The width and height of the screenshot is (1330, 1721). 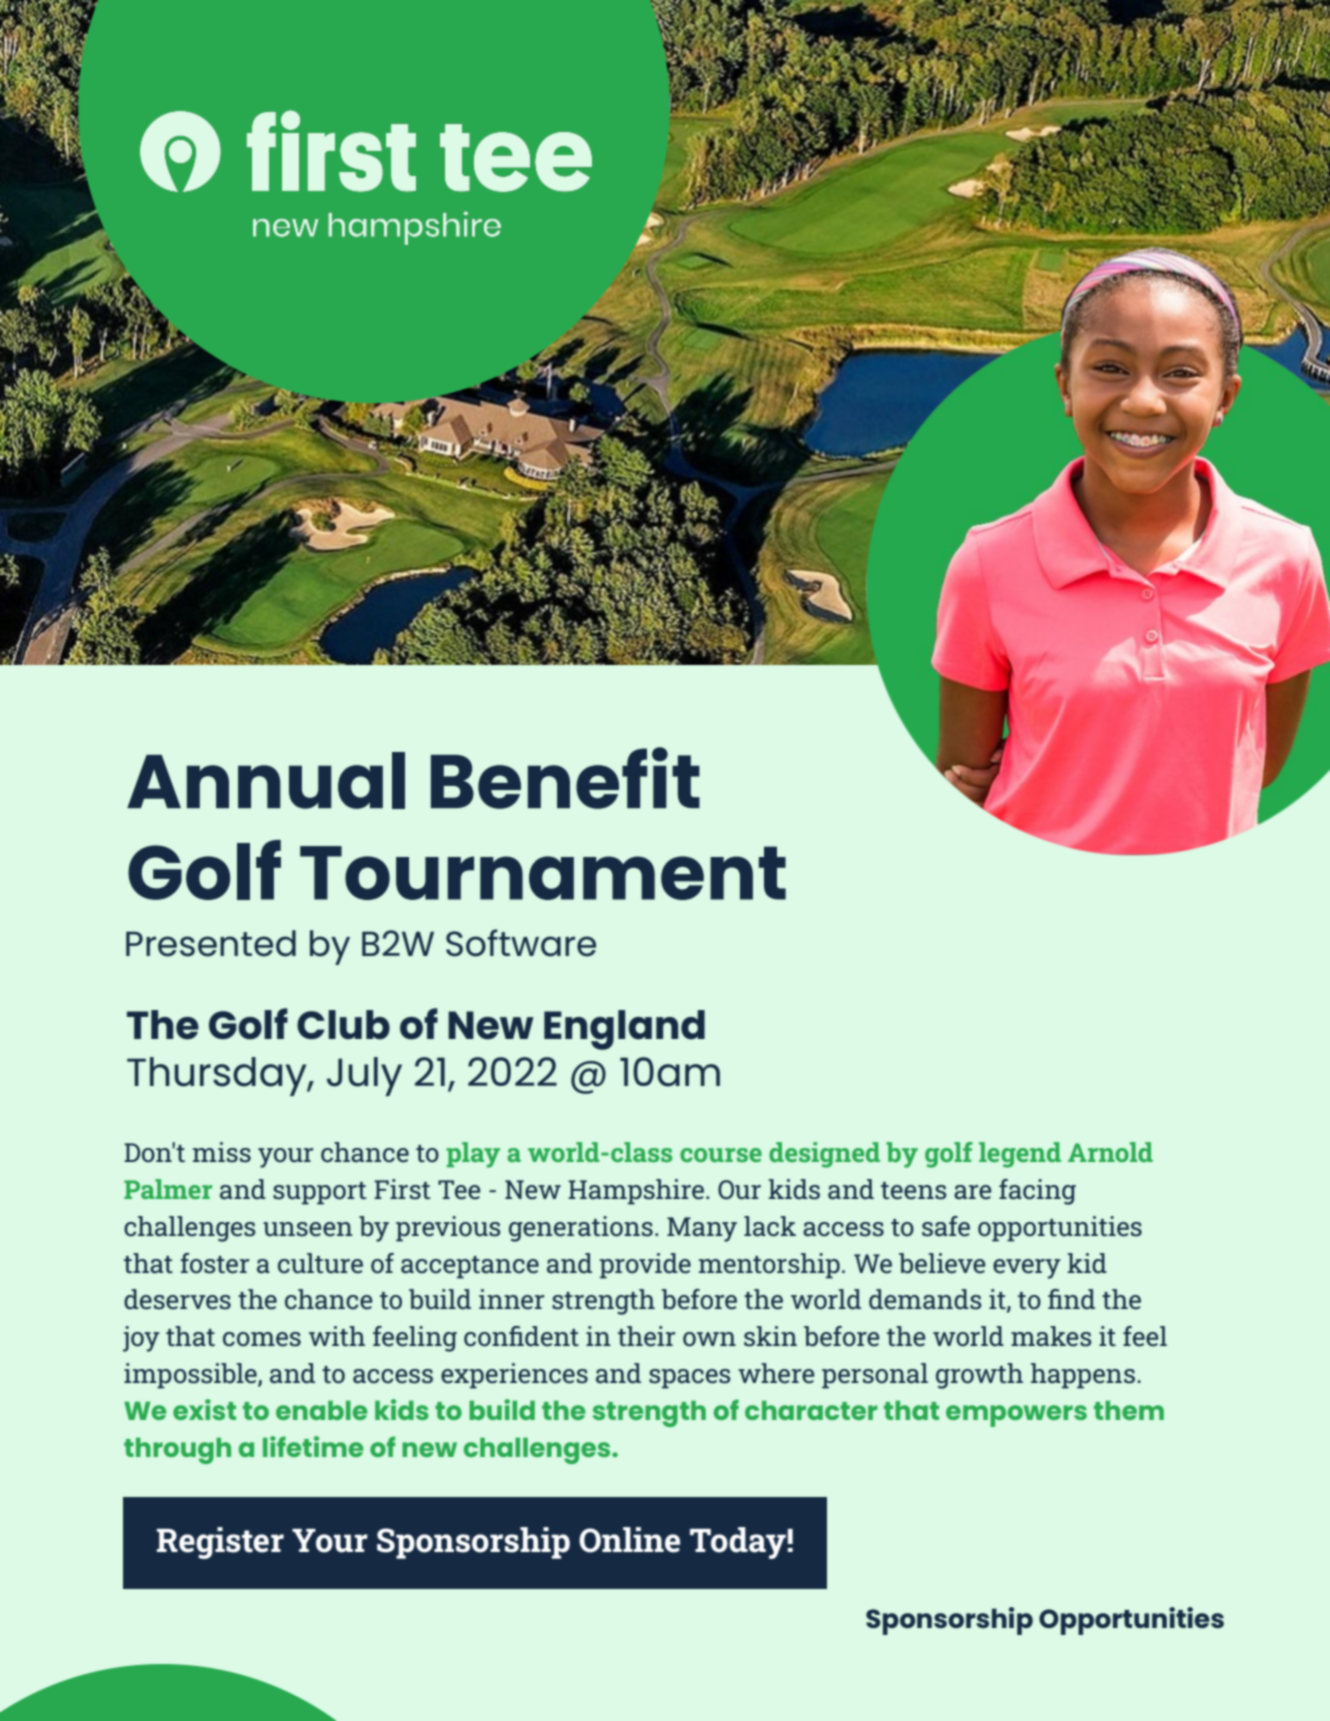 I want to click on Tournament, so click(x=543, y=873).
